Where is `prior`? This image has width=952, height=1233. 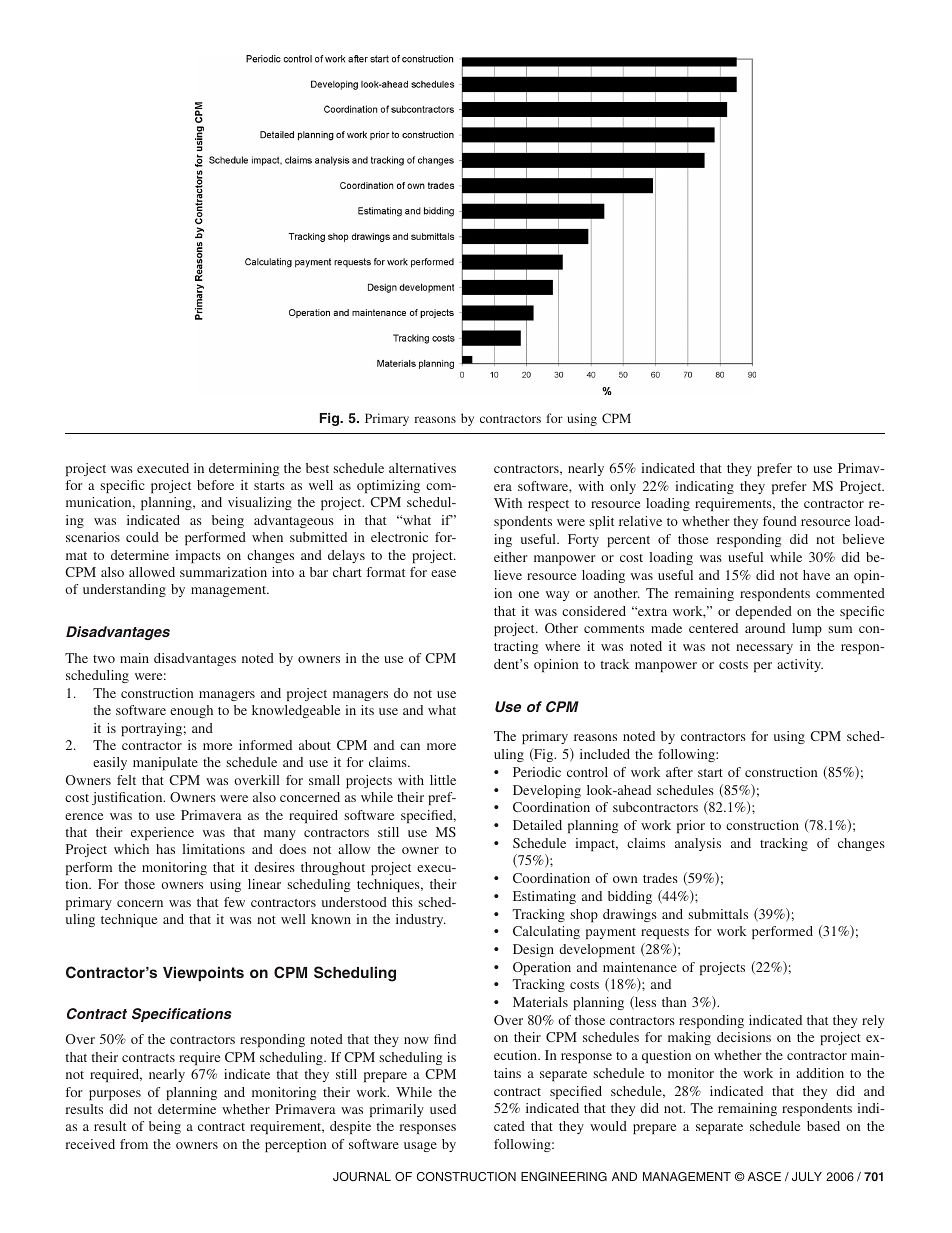
prior is located at coordinates (691, 826).
